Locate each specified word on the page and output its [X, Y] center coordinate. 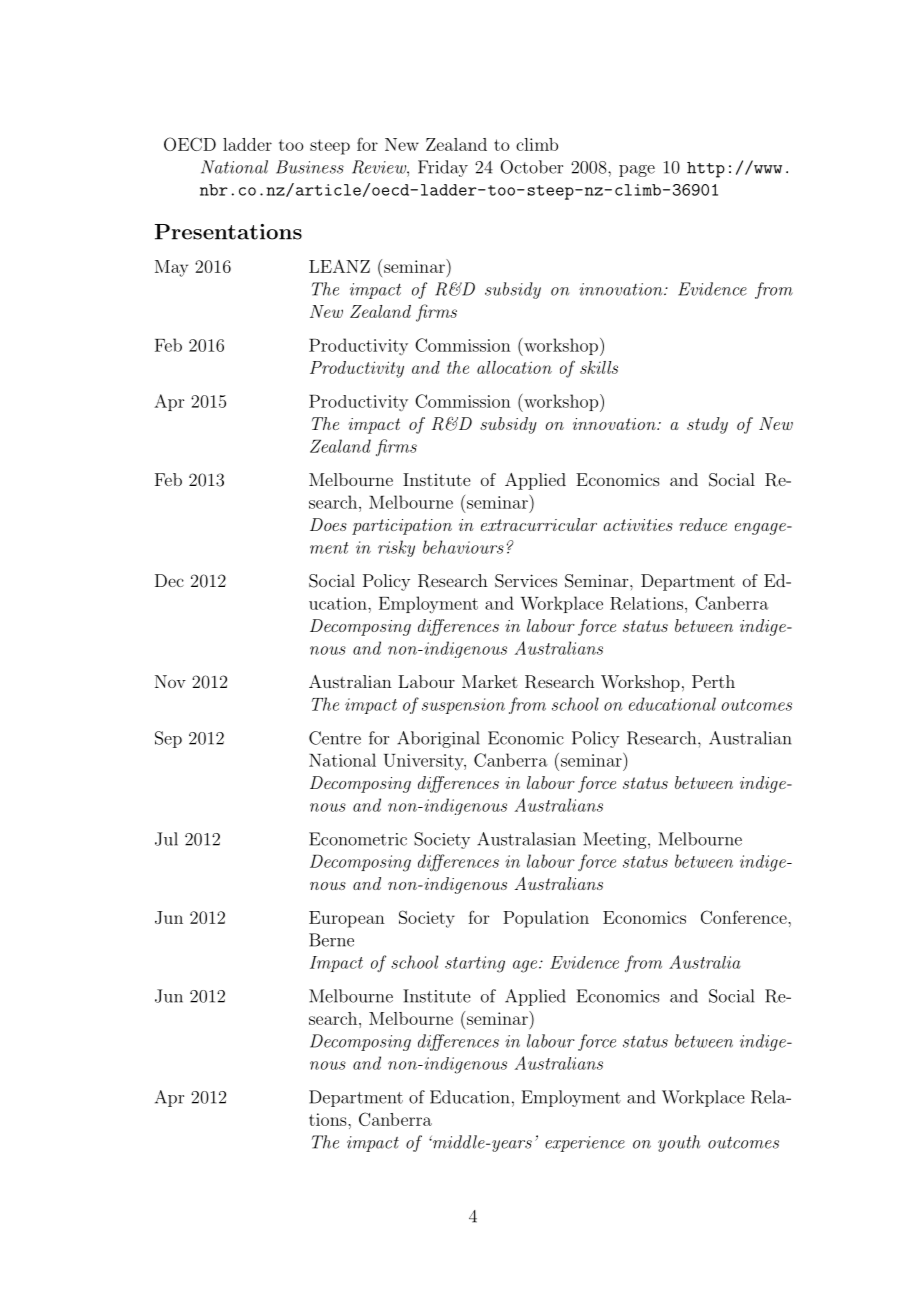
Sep [168, 739]
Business [310, 167]
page [637, 171]
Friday [443, 168]
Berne [331, 940]
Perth [713, 681]
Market [490, 681]
